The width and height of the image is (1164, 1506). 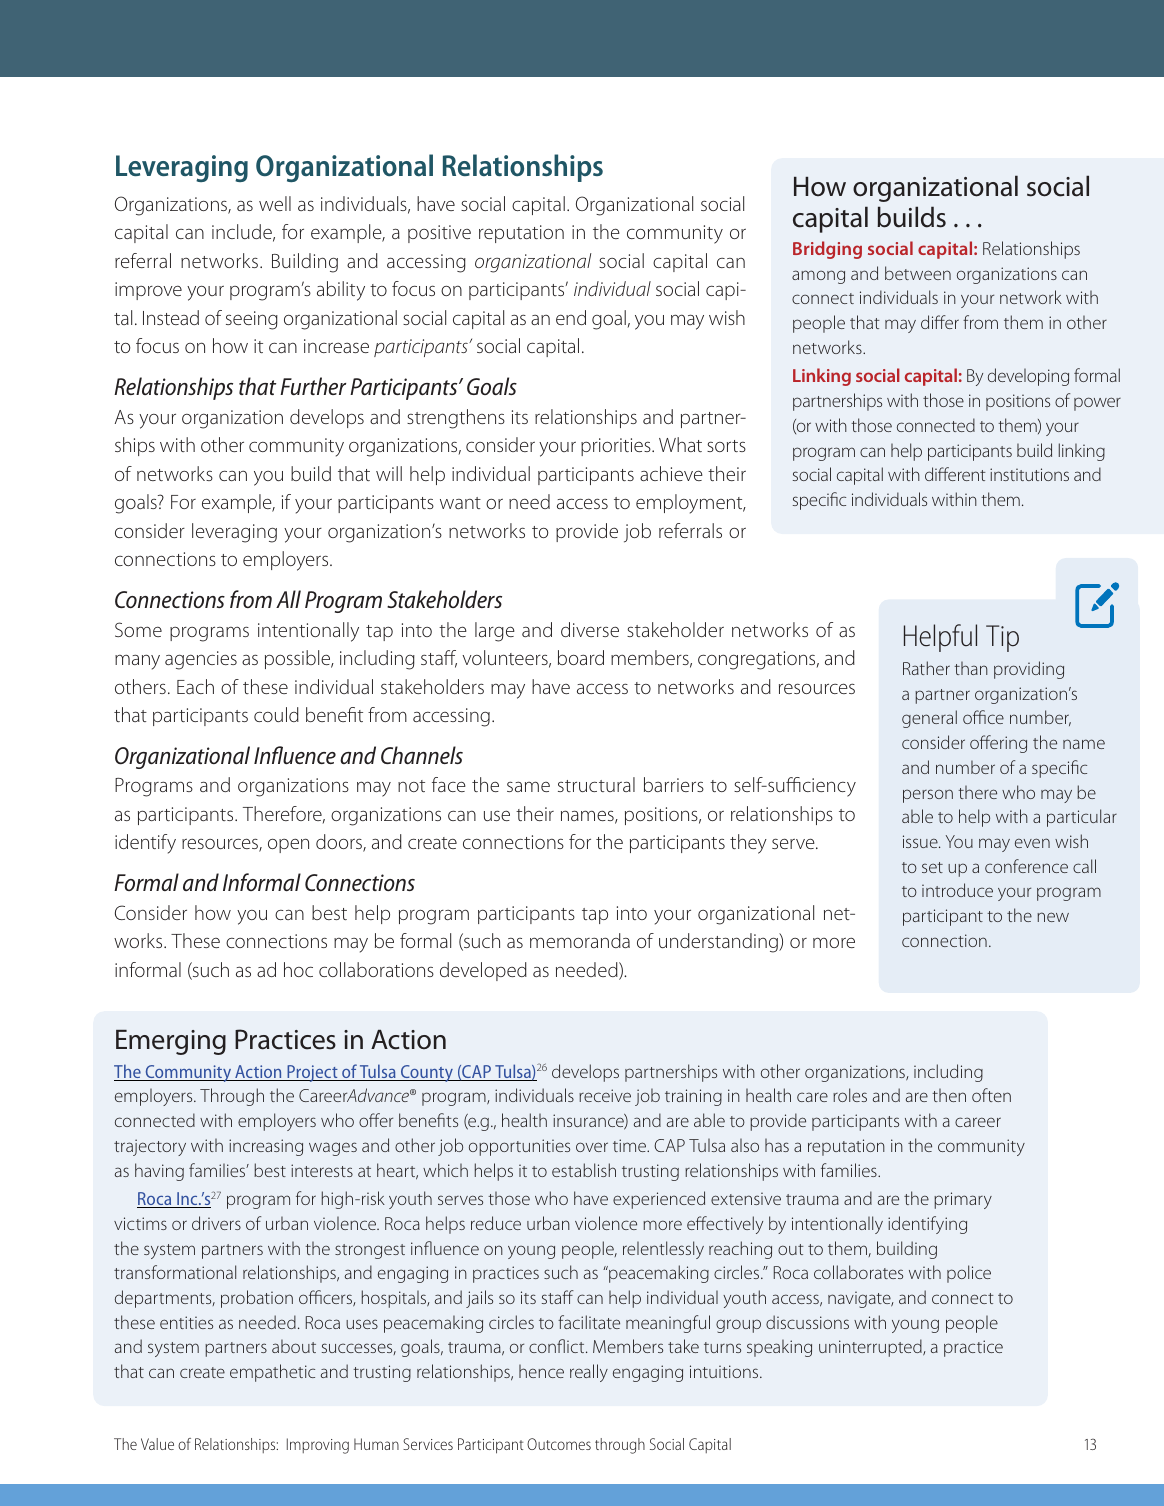 I want to click on really, so click(x=589, y=1373).
